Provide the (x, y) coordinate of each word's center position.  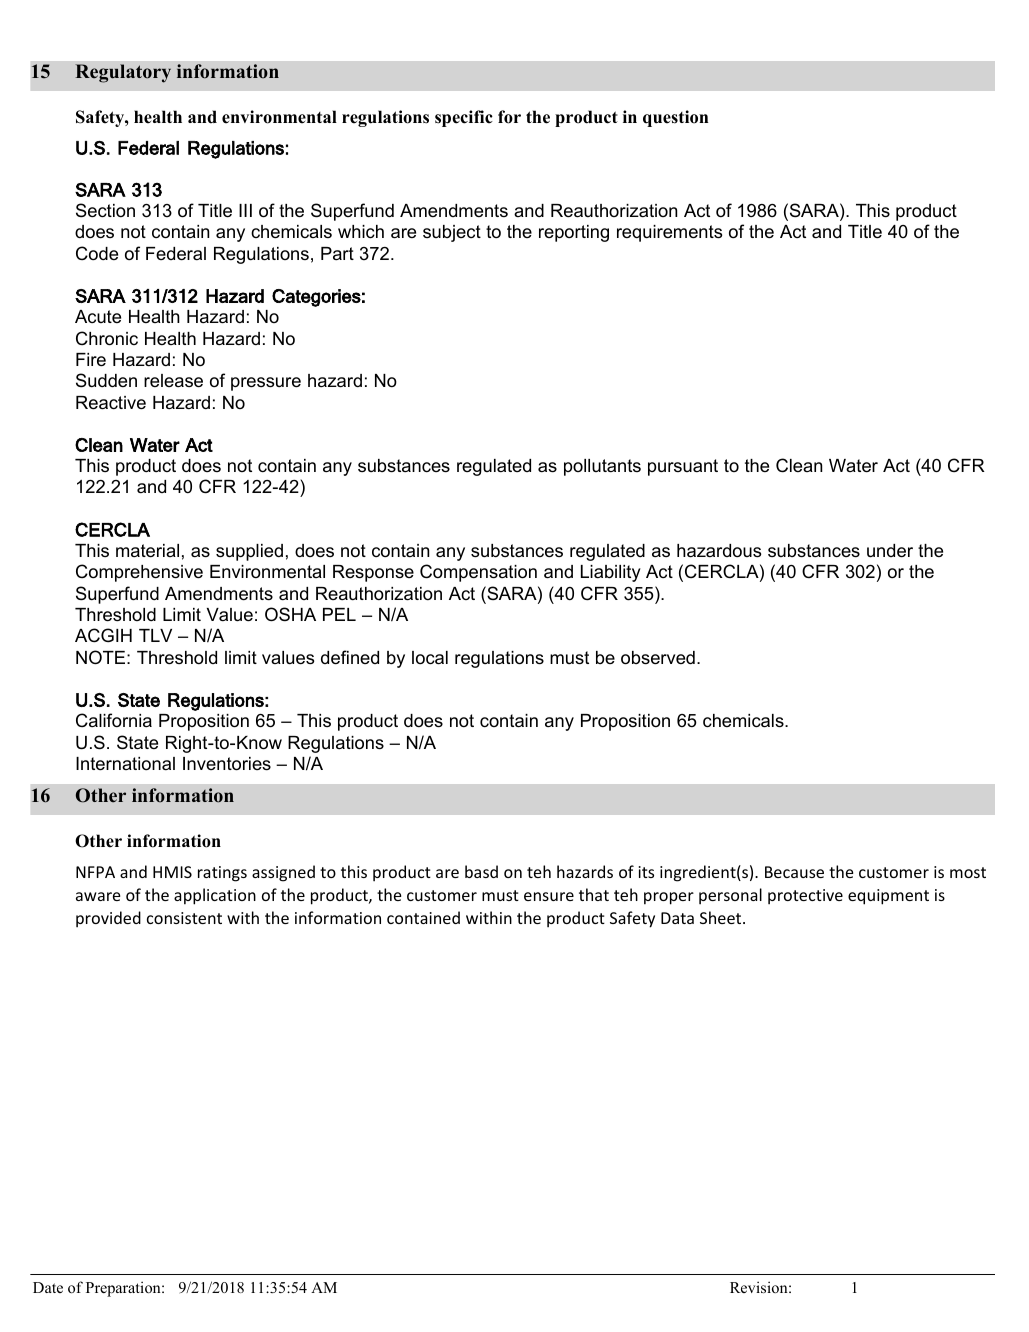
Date (48, 1287)
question (675, 118)
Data (677, 918)
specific (464, 118)
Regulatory (123, 73)
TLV (155, 635)
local (430, 658)
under (890, 551)
